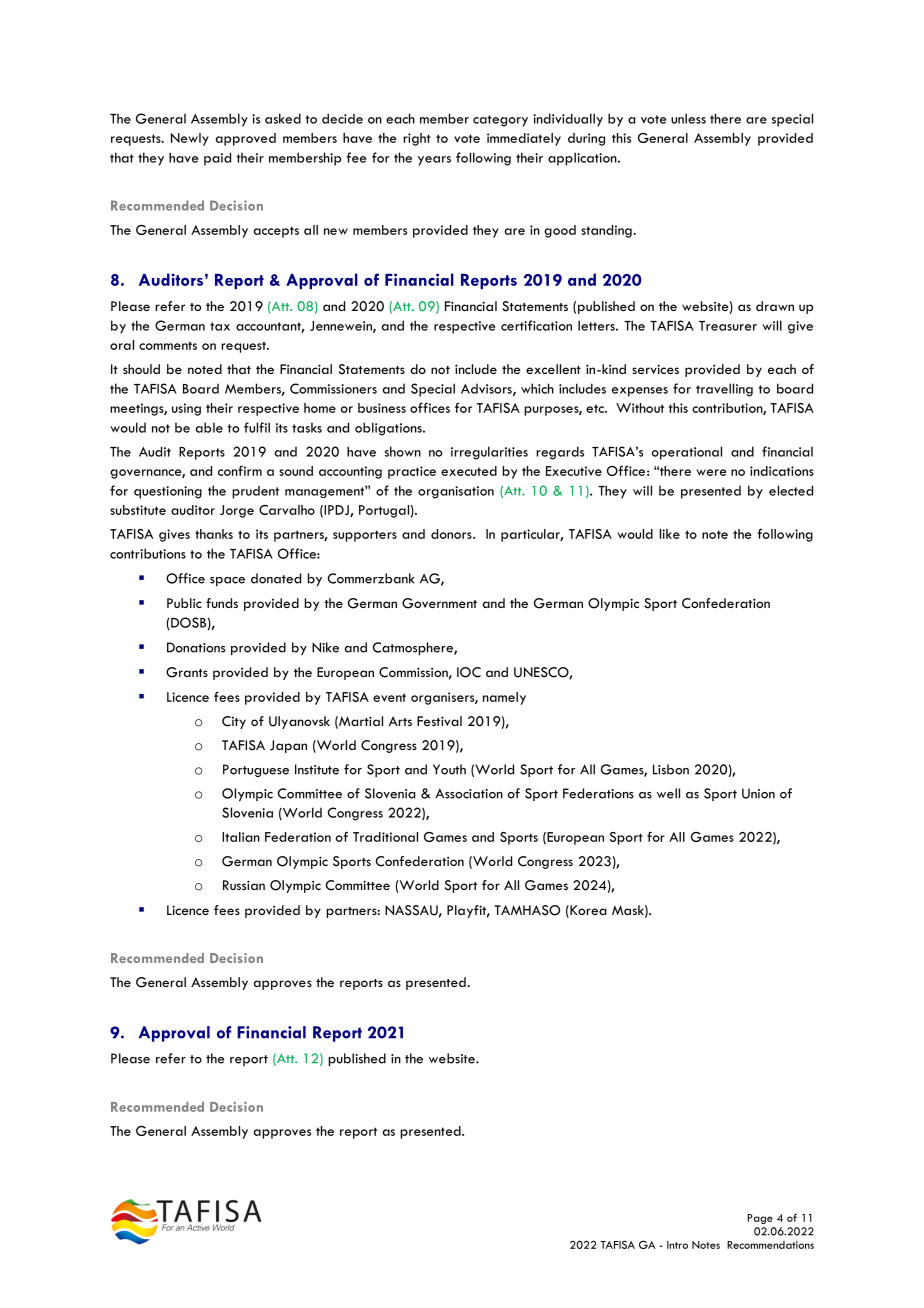 The height and width of the screenshot is (1308, 924). Describe the element at coordinates (671, 769) in the screenshot. I see `Lisbon` at that location.
